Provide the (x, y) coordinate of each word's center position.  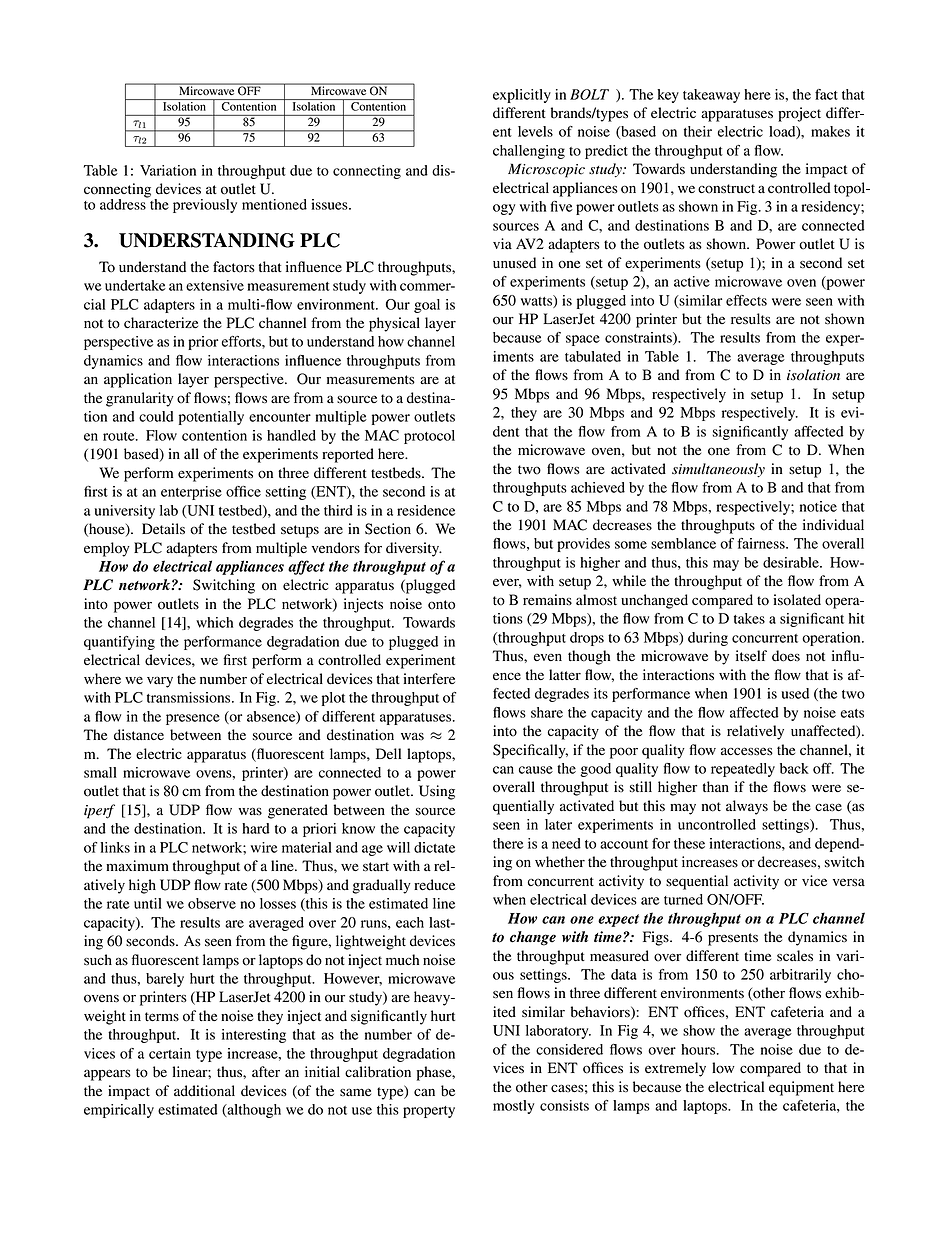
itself (751, 655)
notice (818, 506)
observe (212, 903)
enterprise (191, 493)
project (799, 114)
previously (205, 206)
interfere (429, 678)
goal (427, 306)
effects (746, 300)
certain (170, 1053)
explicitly (522, 96)
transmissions (190, 697)
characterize (161, 322)
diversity (414, 549)
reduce (434, 885)
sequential (697, 882)
